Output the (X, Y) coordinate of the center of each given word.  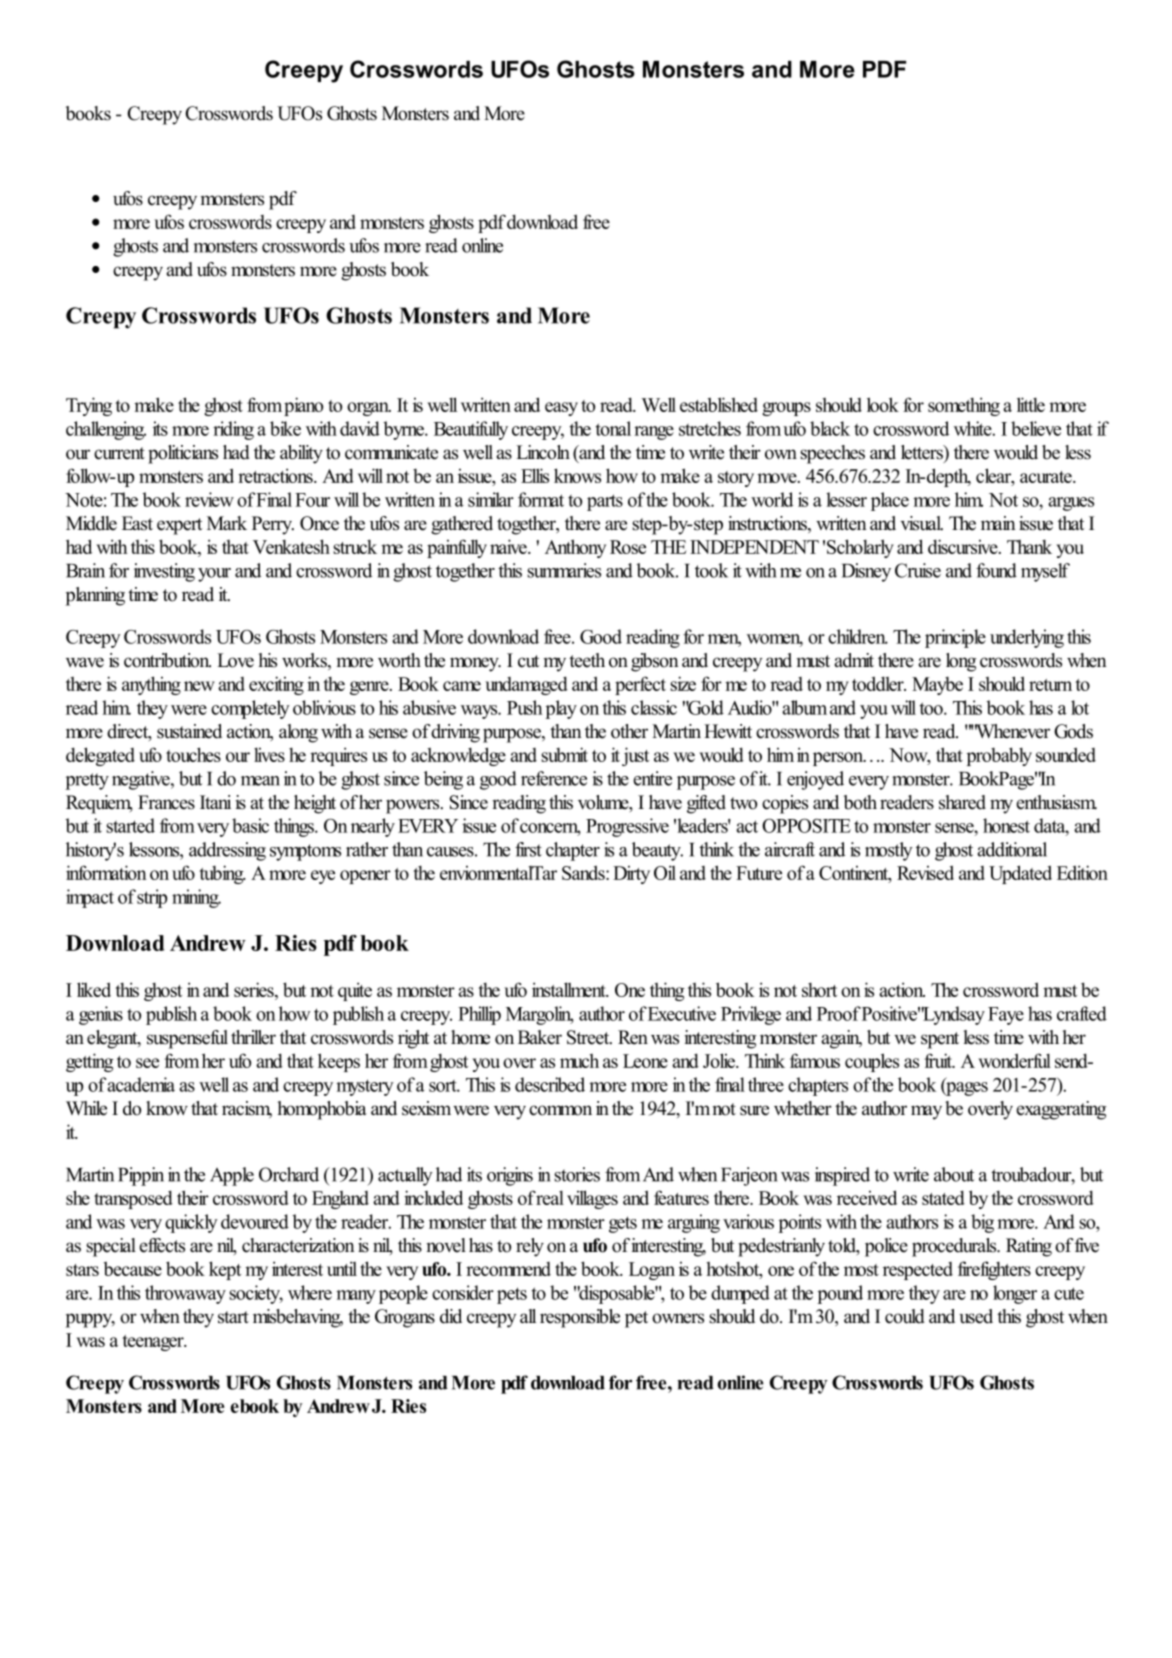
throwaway (185, 1294)
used (976, 1316)
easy (561, 409)
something (964, 406)
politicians (183, 454)
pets (512, 1295)
